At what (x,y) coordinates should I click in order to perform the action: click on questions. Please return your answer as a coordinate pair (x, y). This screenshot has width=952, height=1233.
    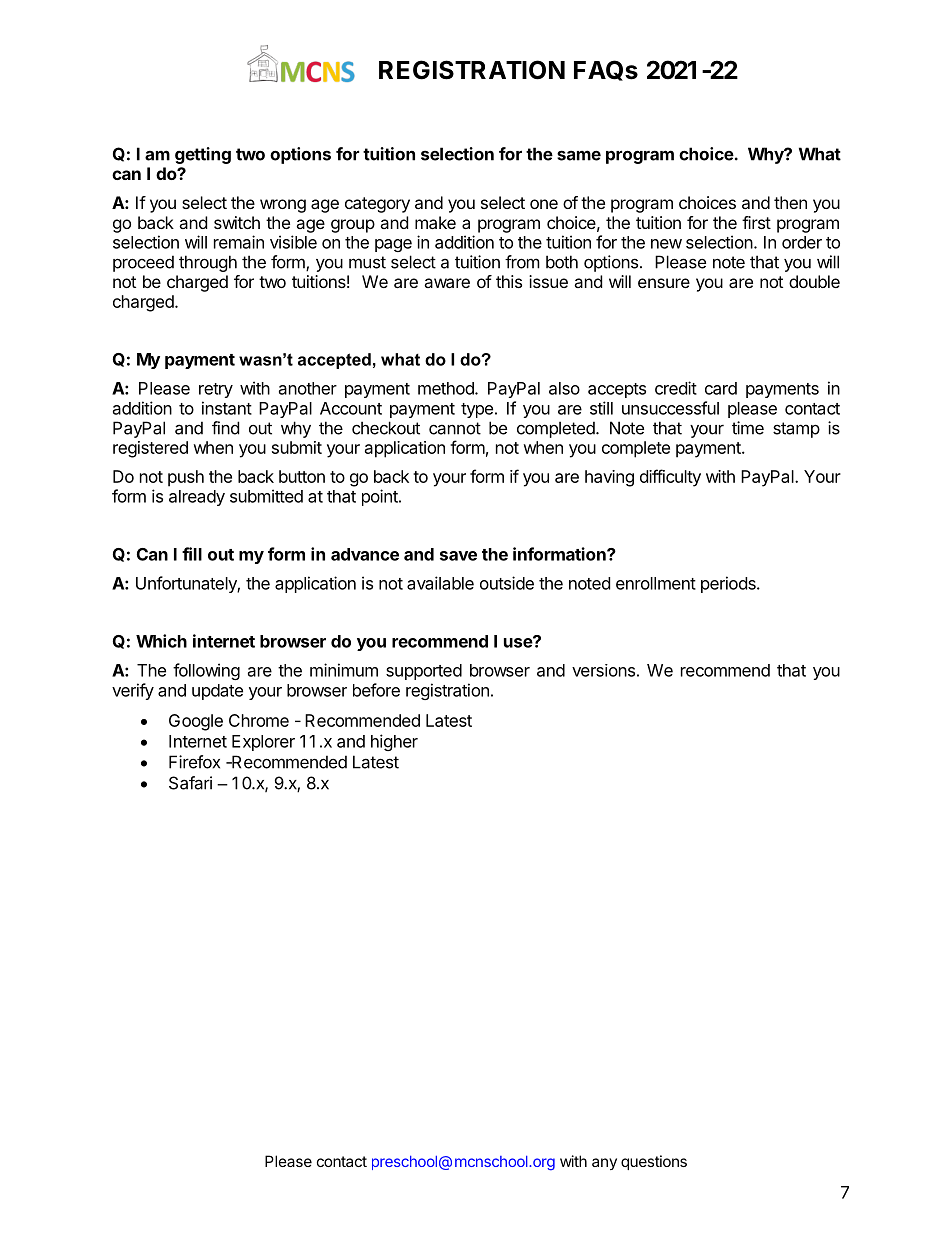
    Looking at the image, I should click on (654, 1162).
